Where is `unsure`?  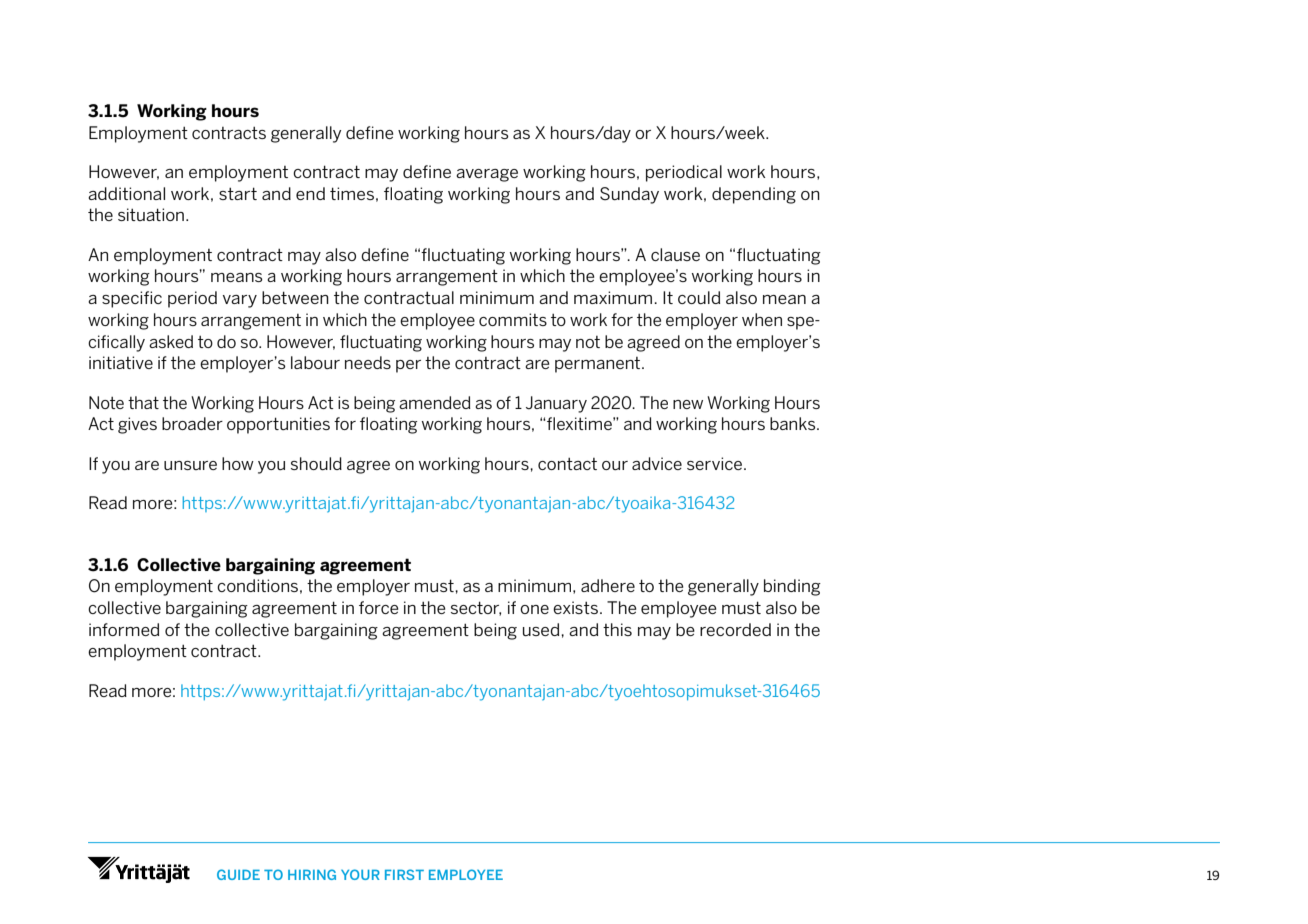 unsure is located at coordinates (190, 465).
